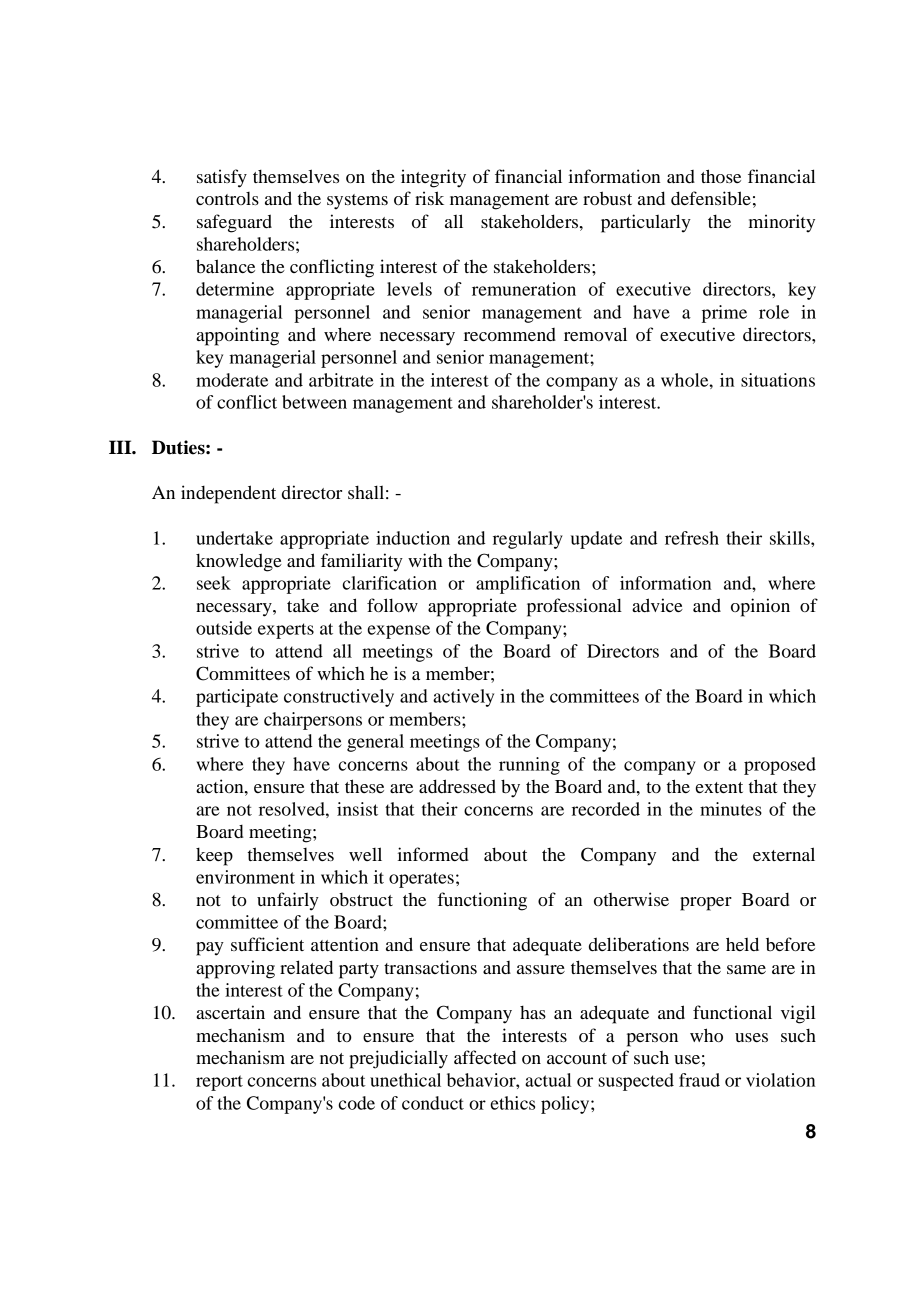 Image resolution: width=924 pixels, height=1308 pixels. What do you see at coordinates (485, 1057) in the document?
I see `affected` at bounding box center [485, 1057].
